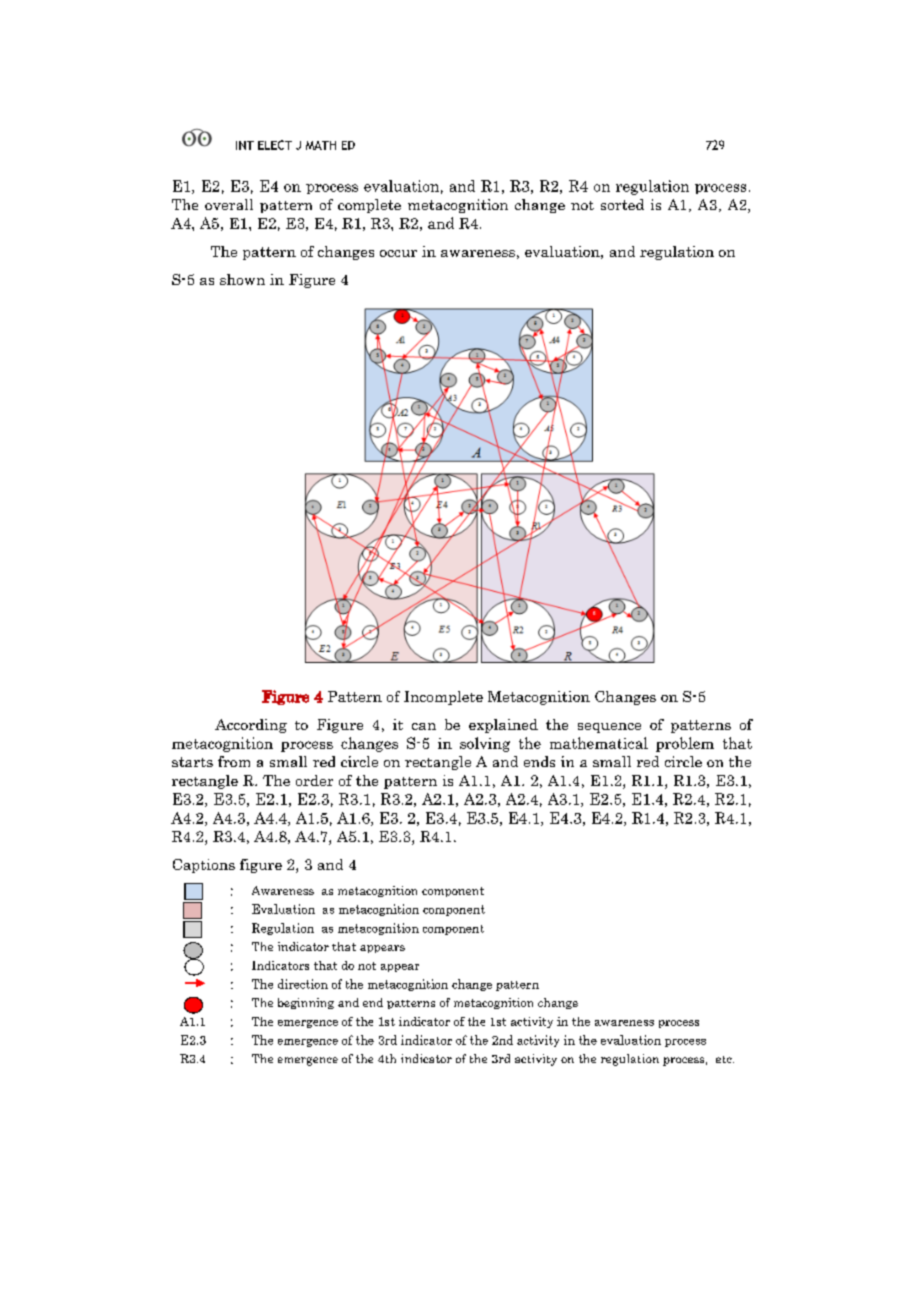 The image size is (924, 1308). I want to click on sorted, so click(622, 204).
